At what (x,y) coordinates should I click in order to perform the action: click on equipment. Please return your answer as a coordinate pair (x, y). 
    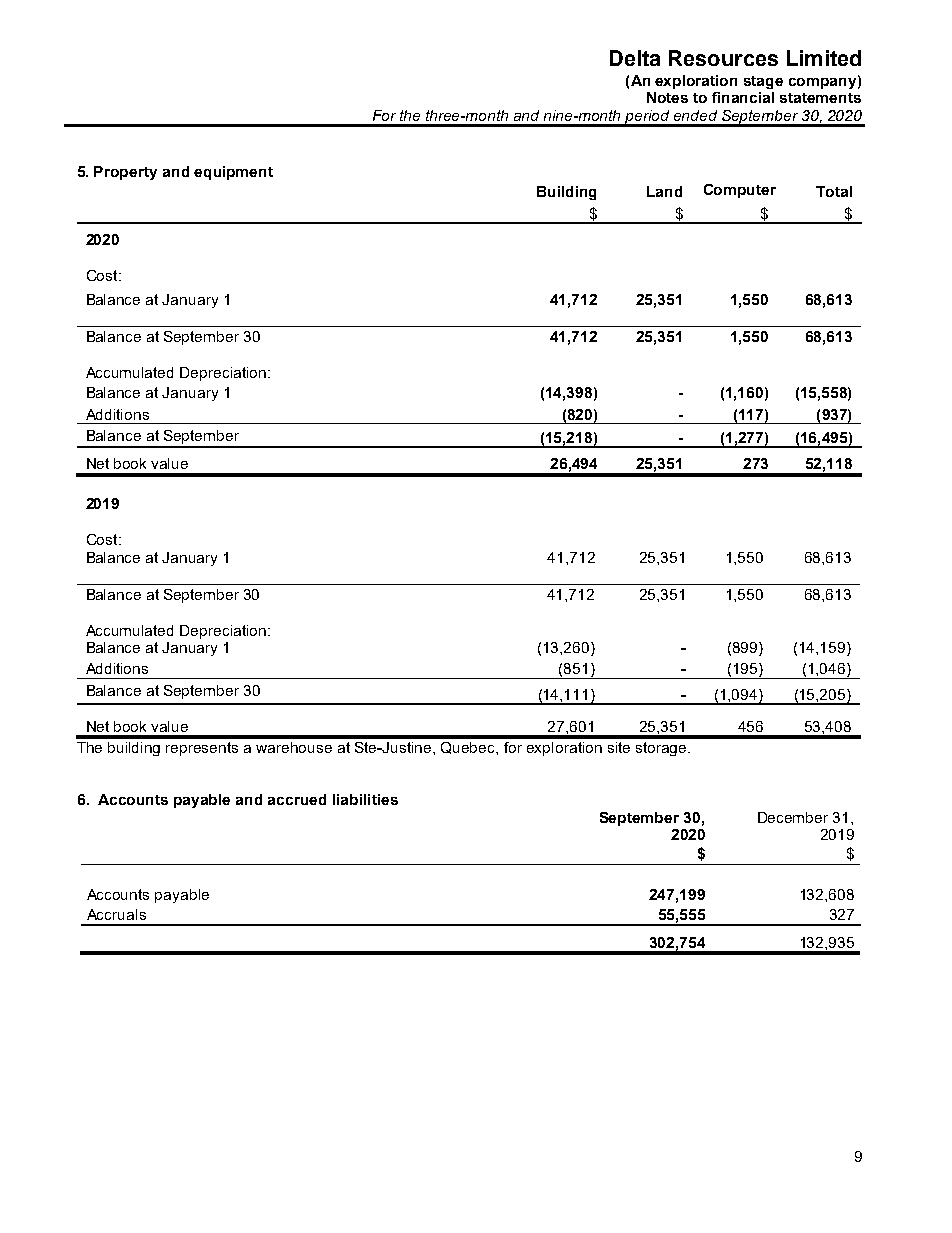
    Looking at the image, I should click on (233, 173).
